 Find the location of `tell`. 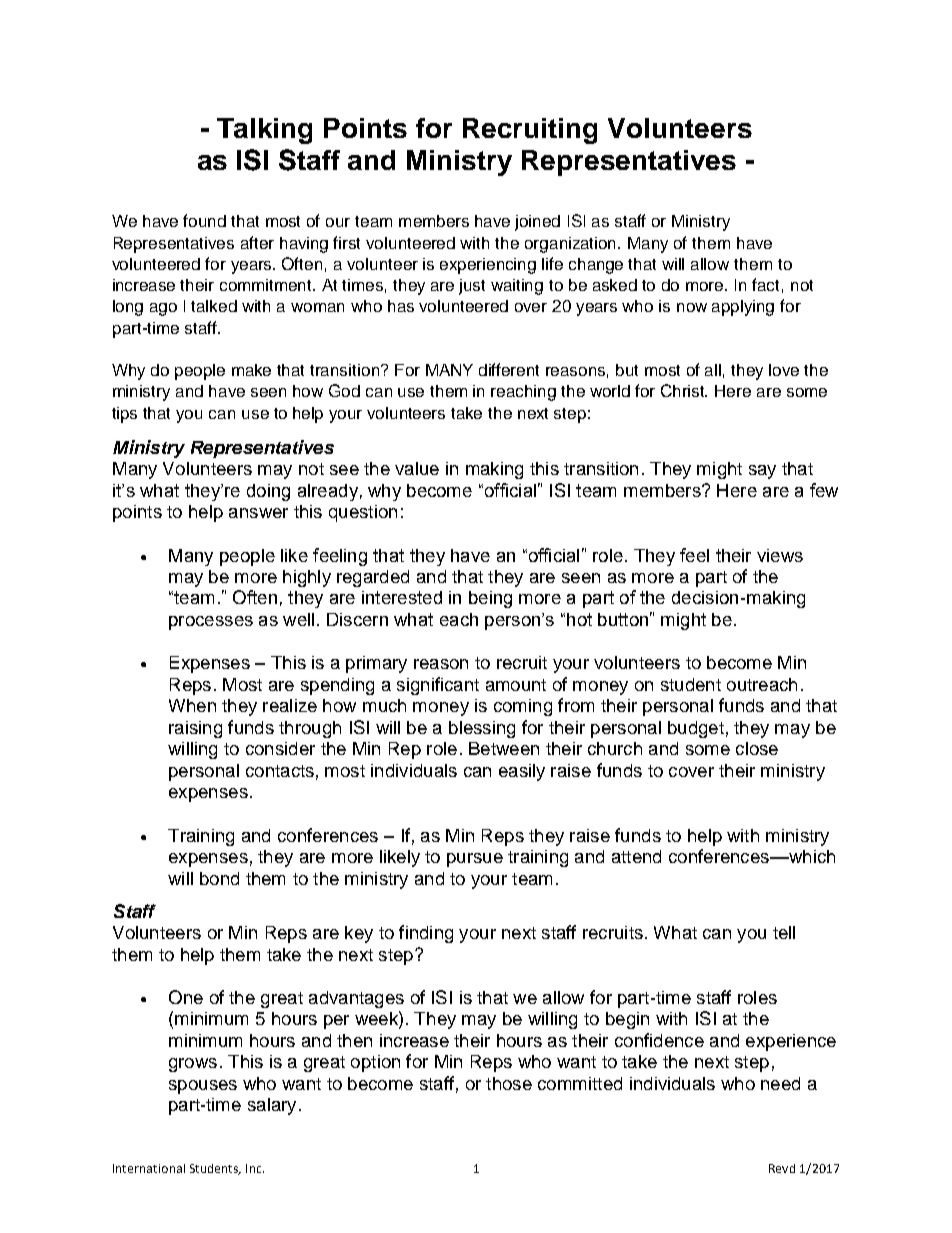

tell is located at coordinates (784, 932).
